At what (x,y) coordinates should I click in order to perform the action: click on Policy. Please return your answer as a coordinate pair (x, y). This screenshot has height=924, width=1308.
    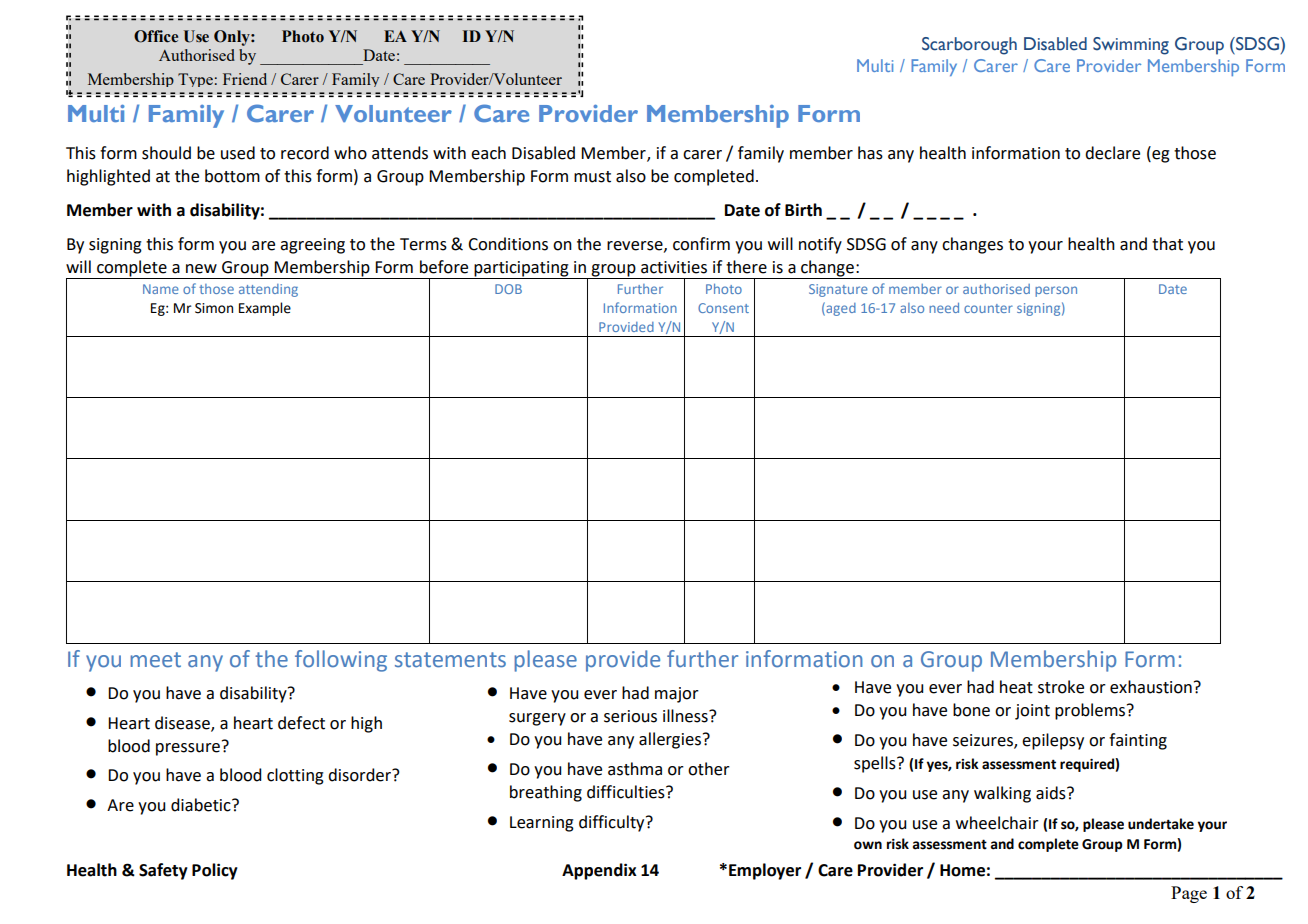
    Looking at the image, I should click on (215, 871).
